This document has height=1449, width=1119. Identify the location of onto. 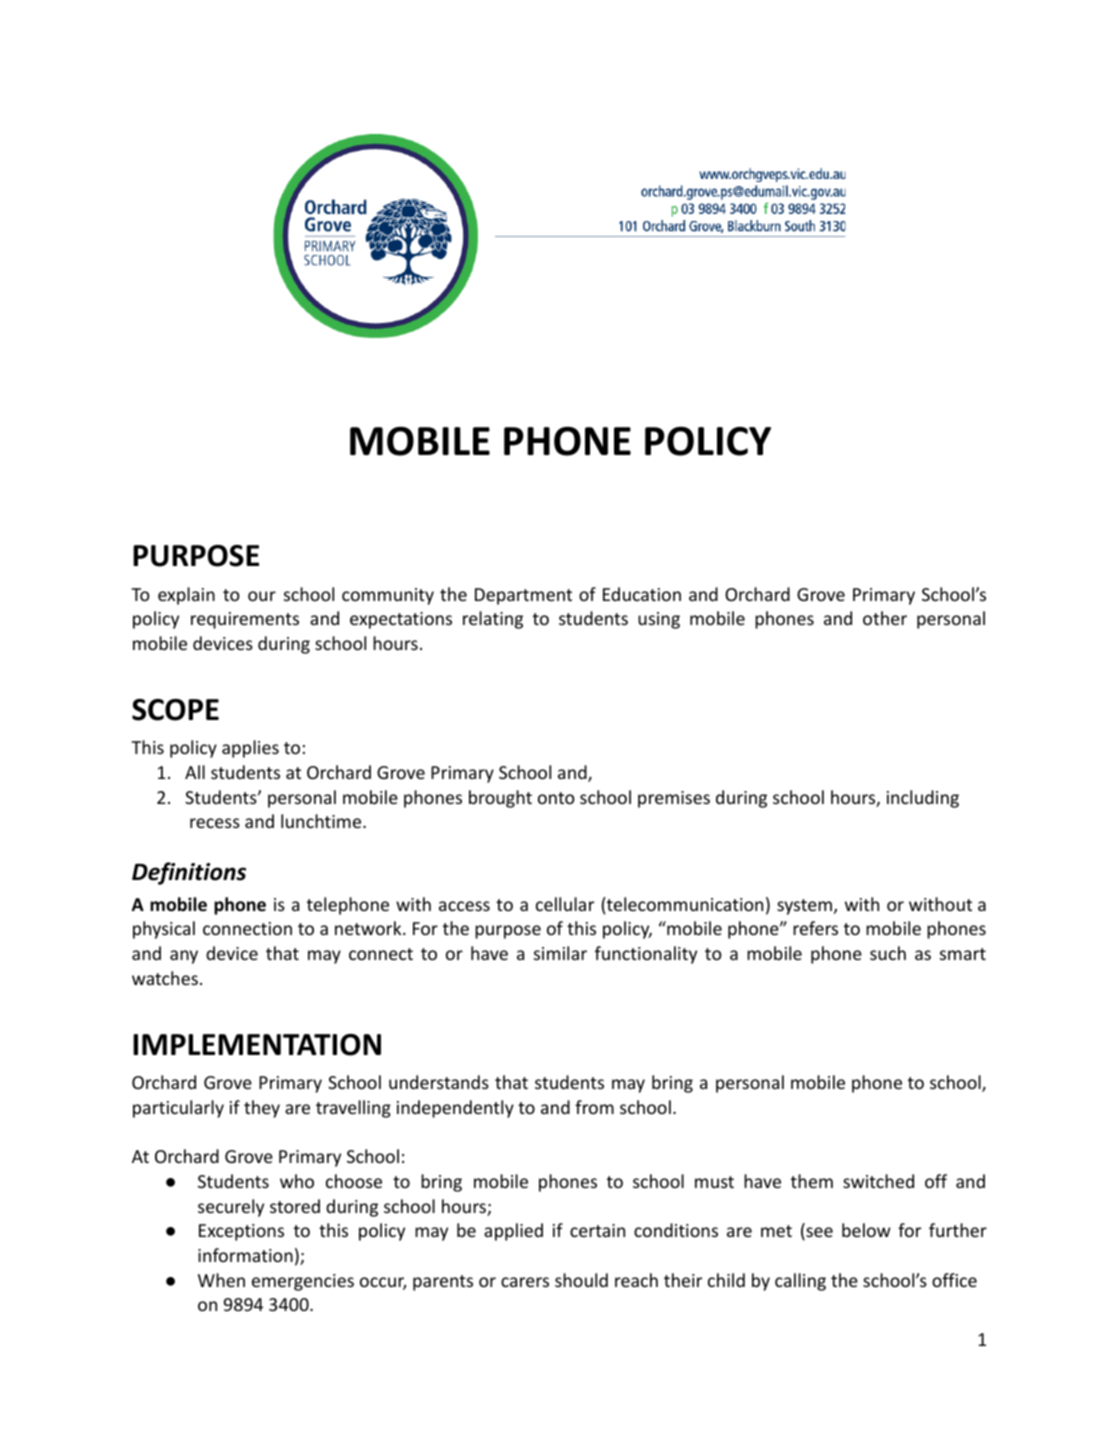
(556, 798).
